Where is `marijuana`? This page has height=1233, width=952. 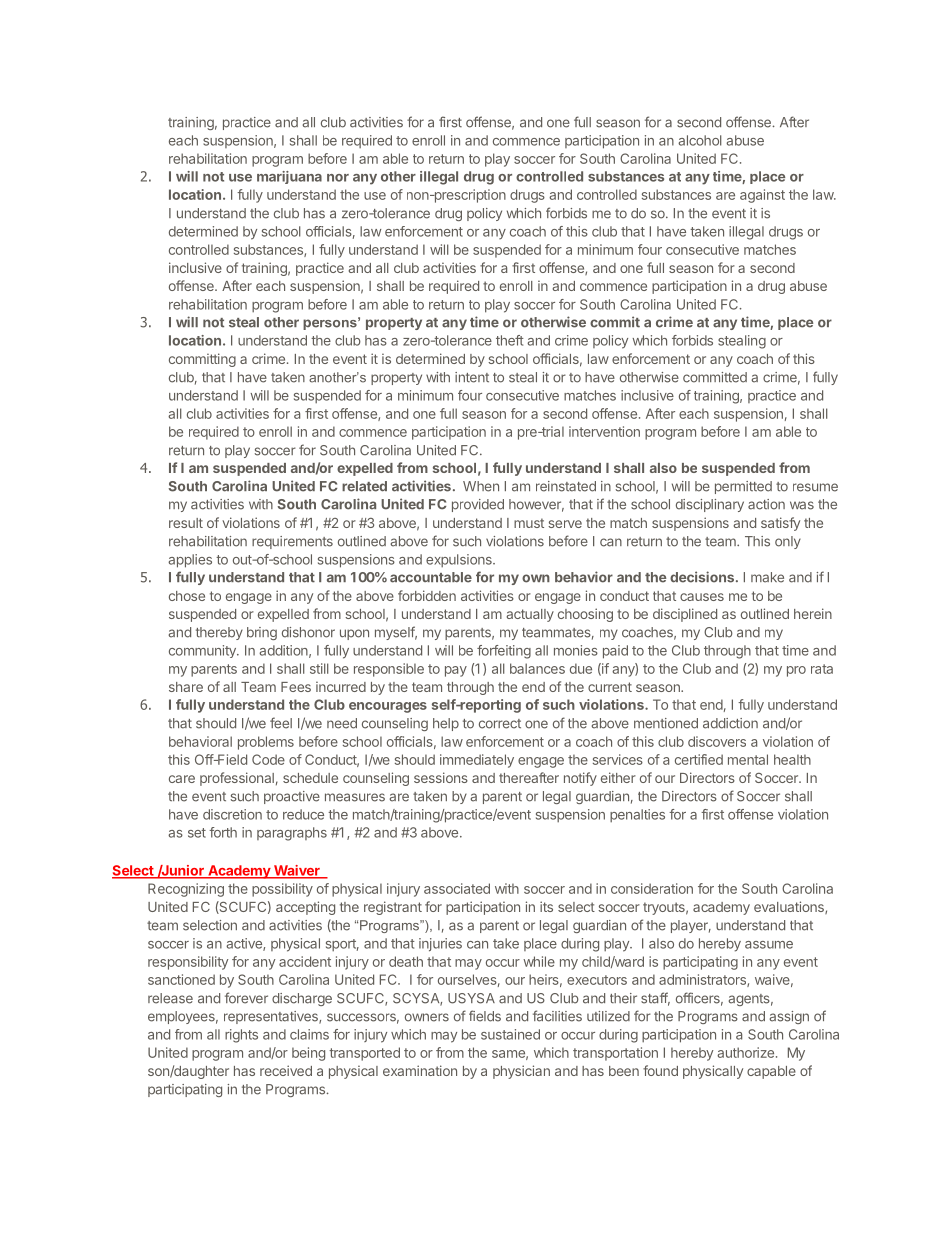 marijuana is located at coordinates (289, 177).
